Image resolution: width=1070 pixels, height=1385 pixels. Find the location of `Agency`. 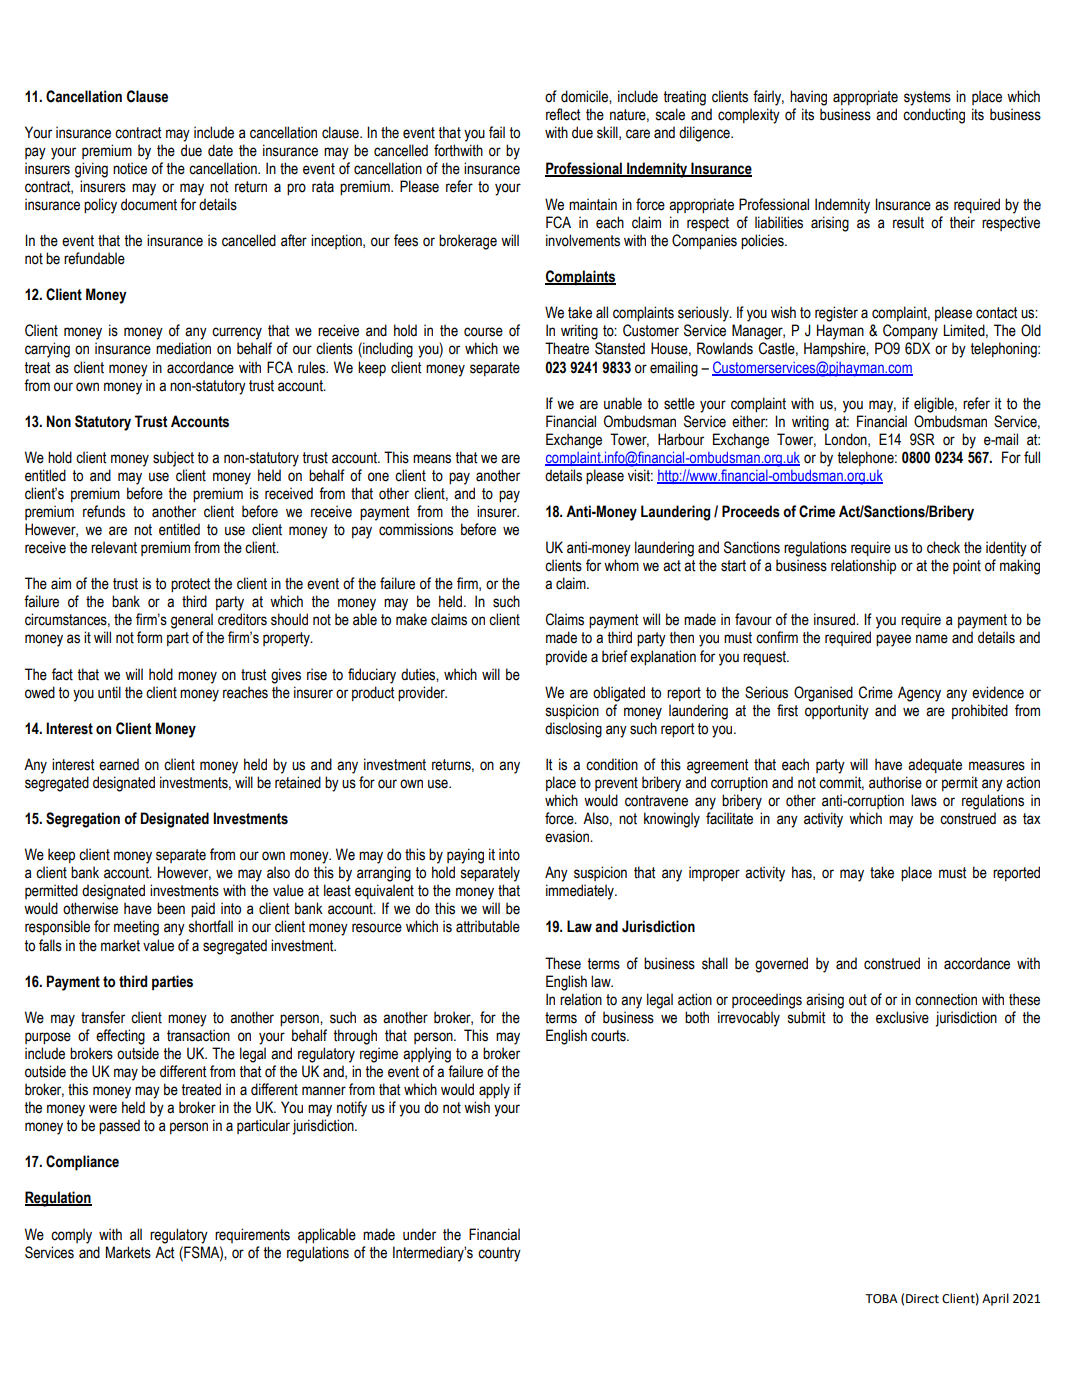

Agency is located at coordinates (919, 694).
